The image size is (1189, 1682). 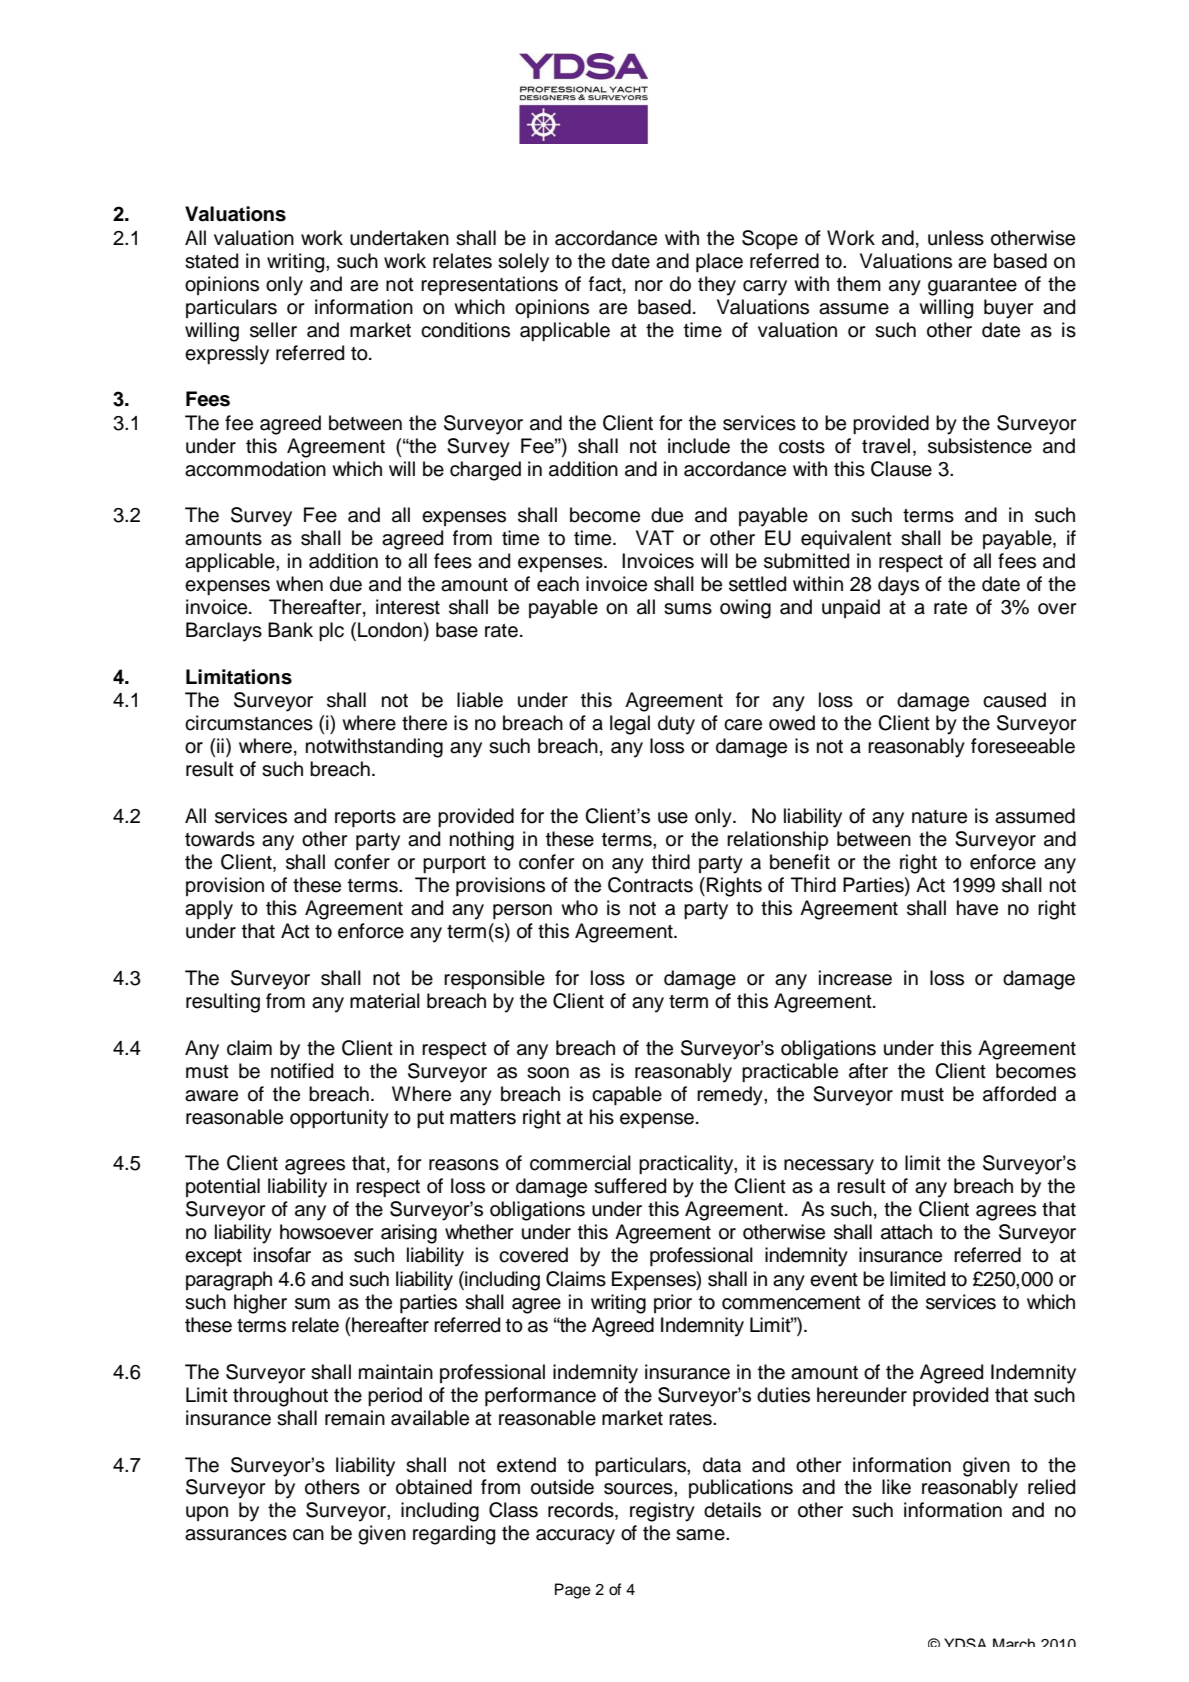 I want to click on afforded, so click(x=1019, y=1094).
